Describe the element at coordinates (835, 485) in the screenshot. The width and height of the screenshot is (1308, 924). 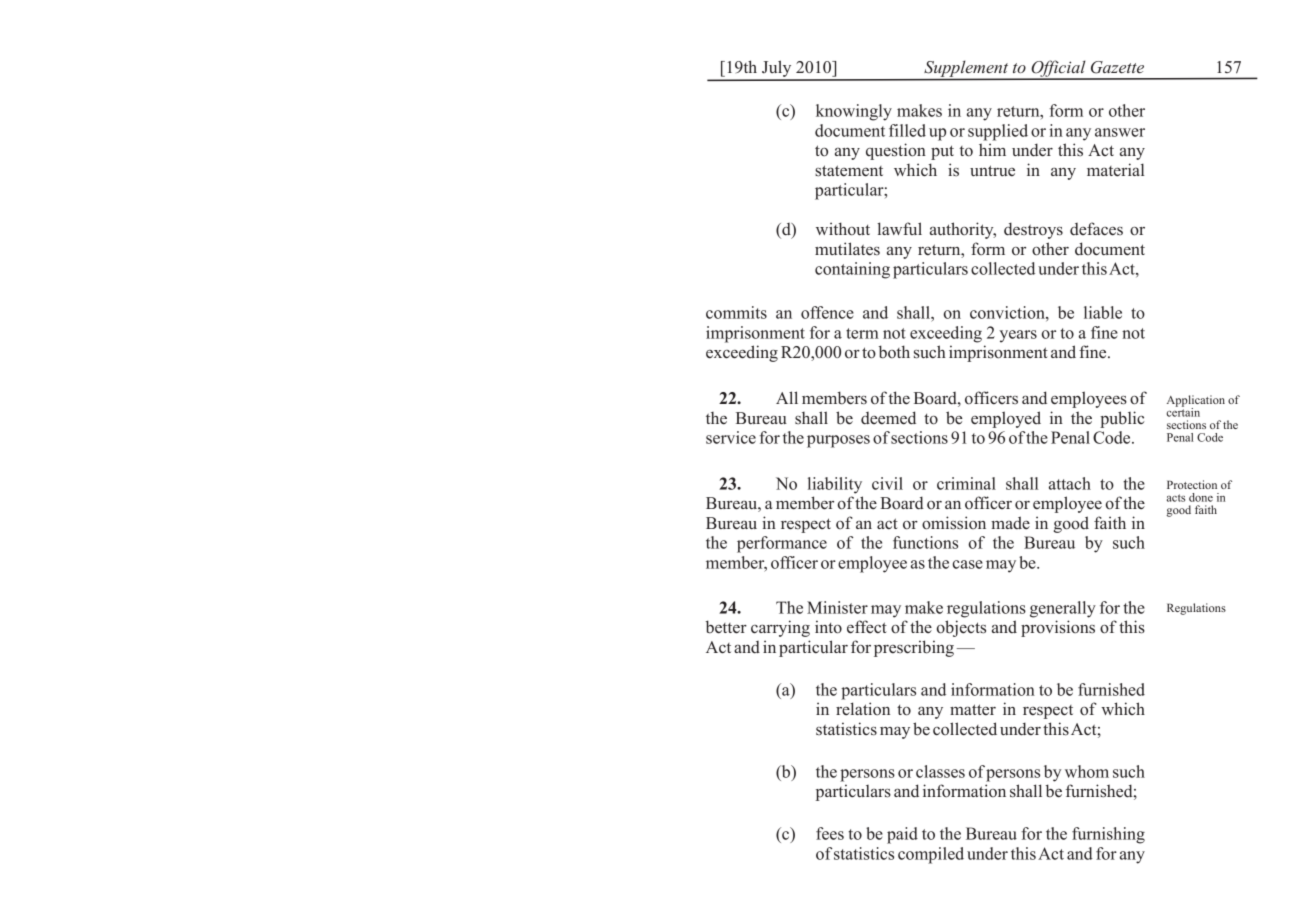
I see `liability` at that location.
